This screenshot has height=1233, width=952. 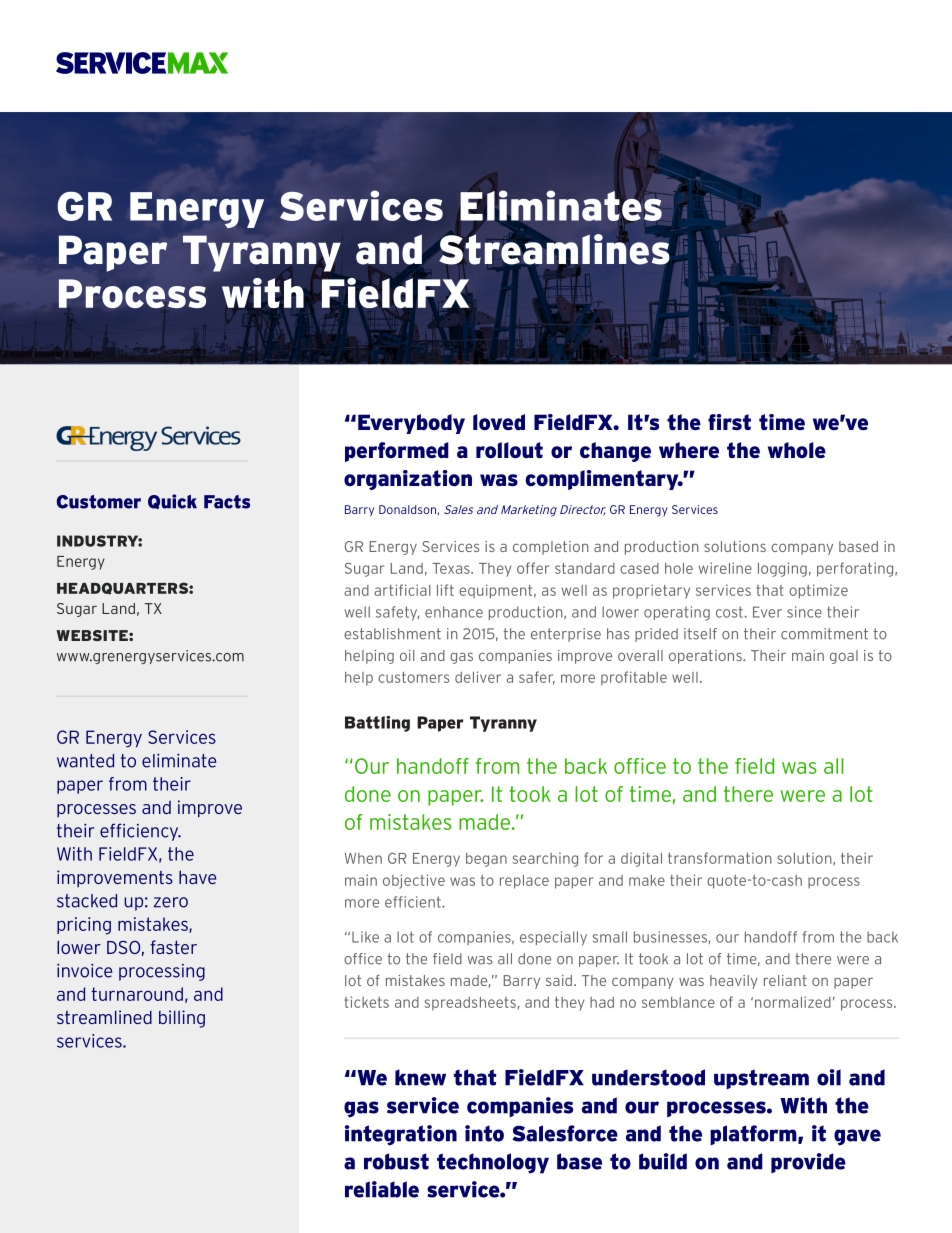 I want to click on provide, so click(x=808, y=1163).
